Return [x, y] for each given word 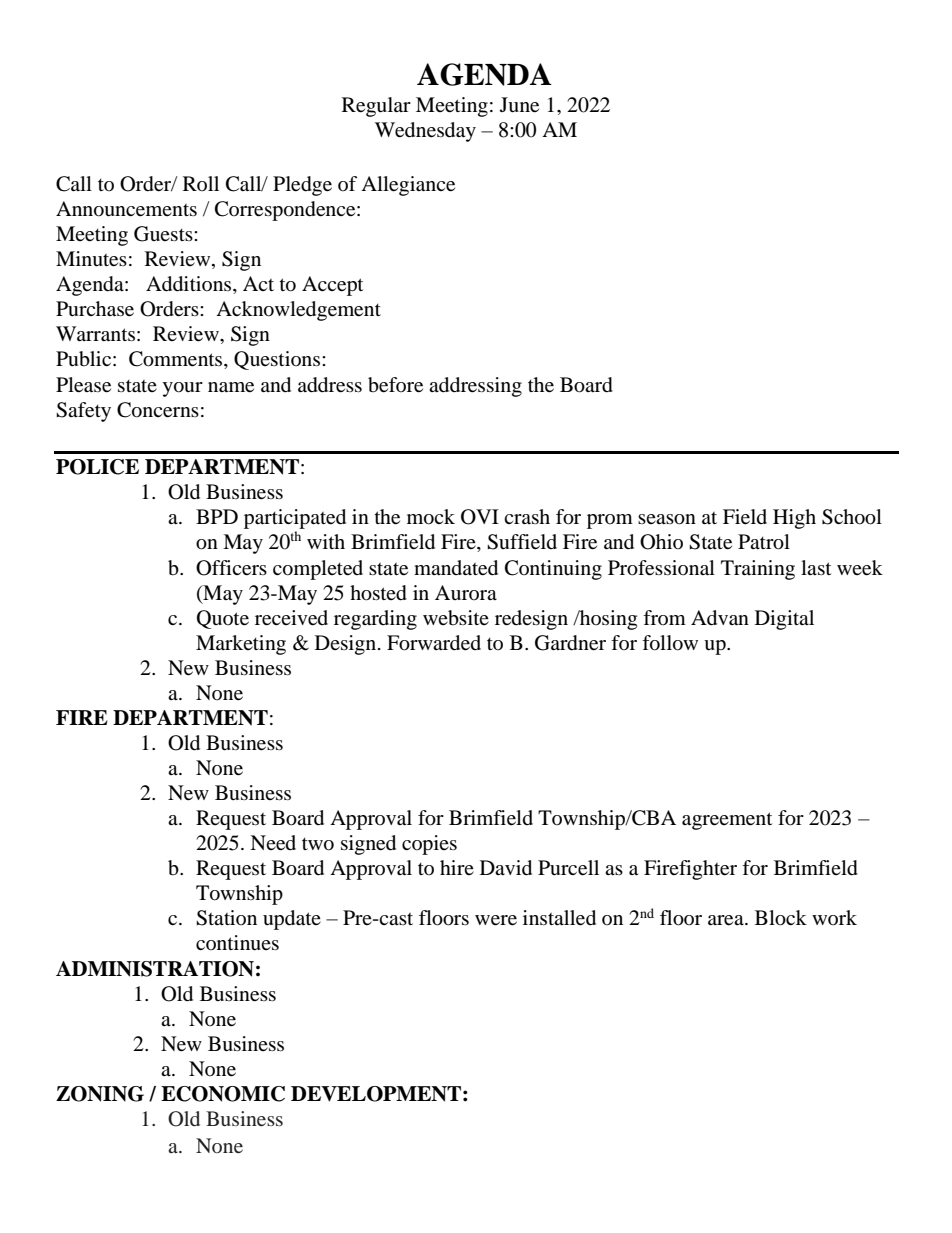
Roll [201, 183]
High [794, 519]
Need [273, 843]
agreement [727, 821]
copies [429, 845]
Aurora [466, 592]
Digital [784, 620]
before [395, 385]
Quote [223, 619]
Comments [177, 360]
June [519, 105]
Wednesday [425, 132]
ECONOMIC [223, 1094]
